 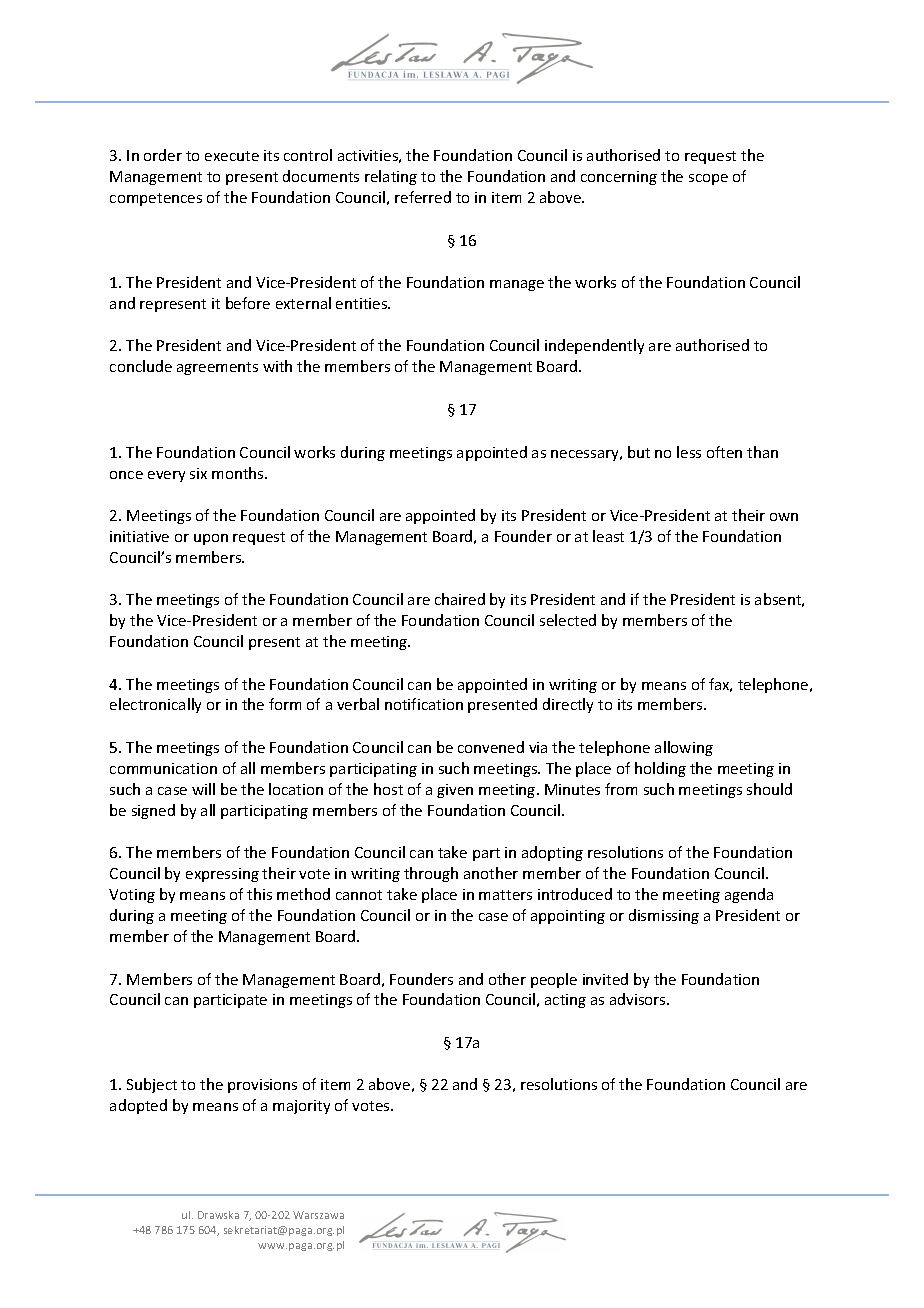 What do you see at coordinates (660, 769) in the screenshot?
I see `holding` at bounding box center [660, 769].
